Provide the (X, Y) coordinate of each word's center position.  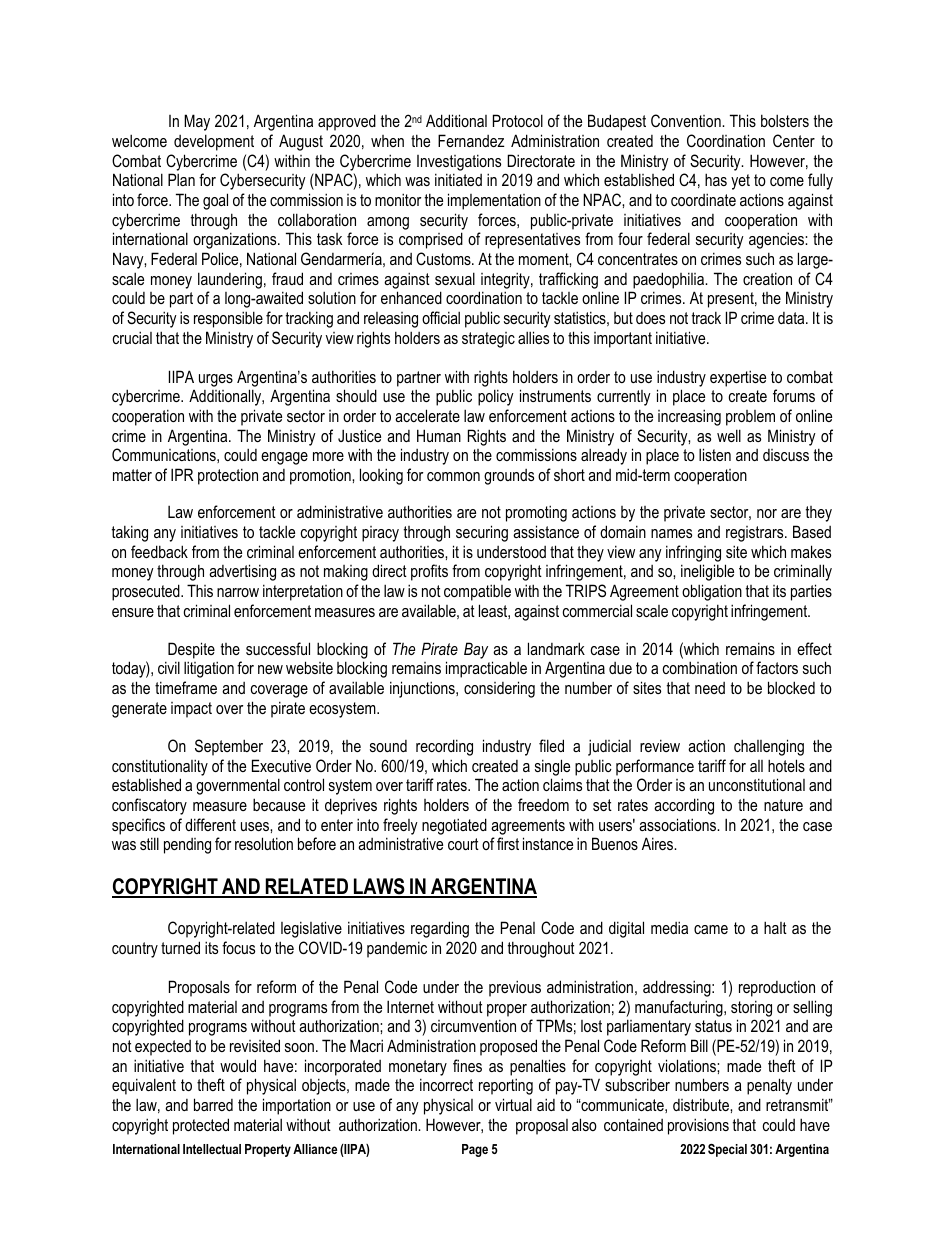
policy (496, 397)
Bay (476, 650)
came (711, 929)
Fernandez (471, 140)
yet (740, 182)
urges (216, 380)
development (214, 142)
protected (201, 1126)
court (463, 844)
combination (700, 667)
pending (187, 846)
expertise (738, 378)
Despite (191, 650)
